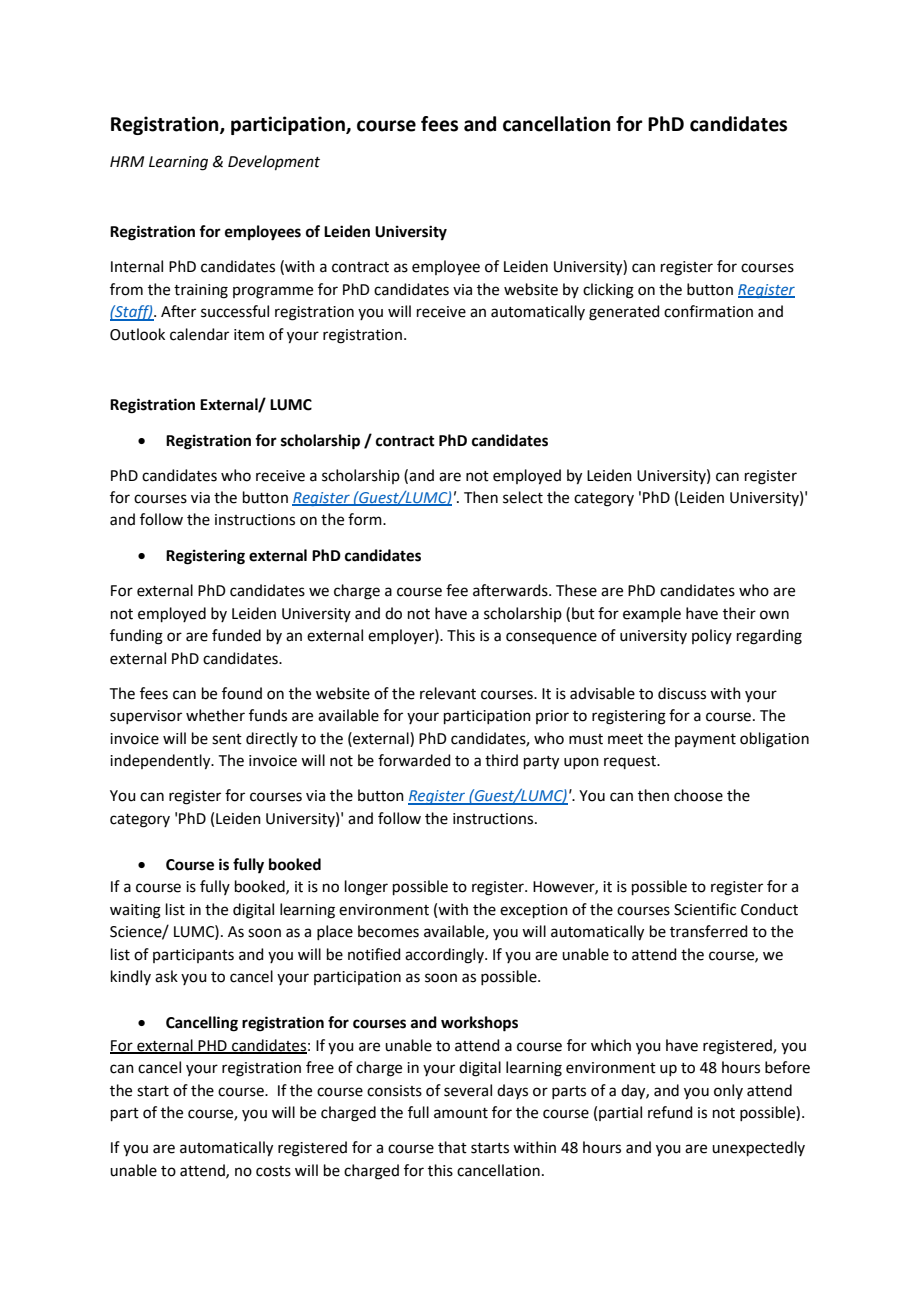  I want to click on costs, so click(273, 1171).
